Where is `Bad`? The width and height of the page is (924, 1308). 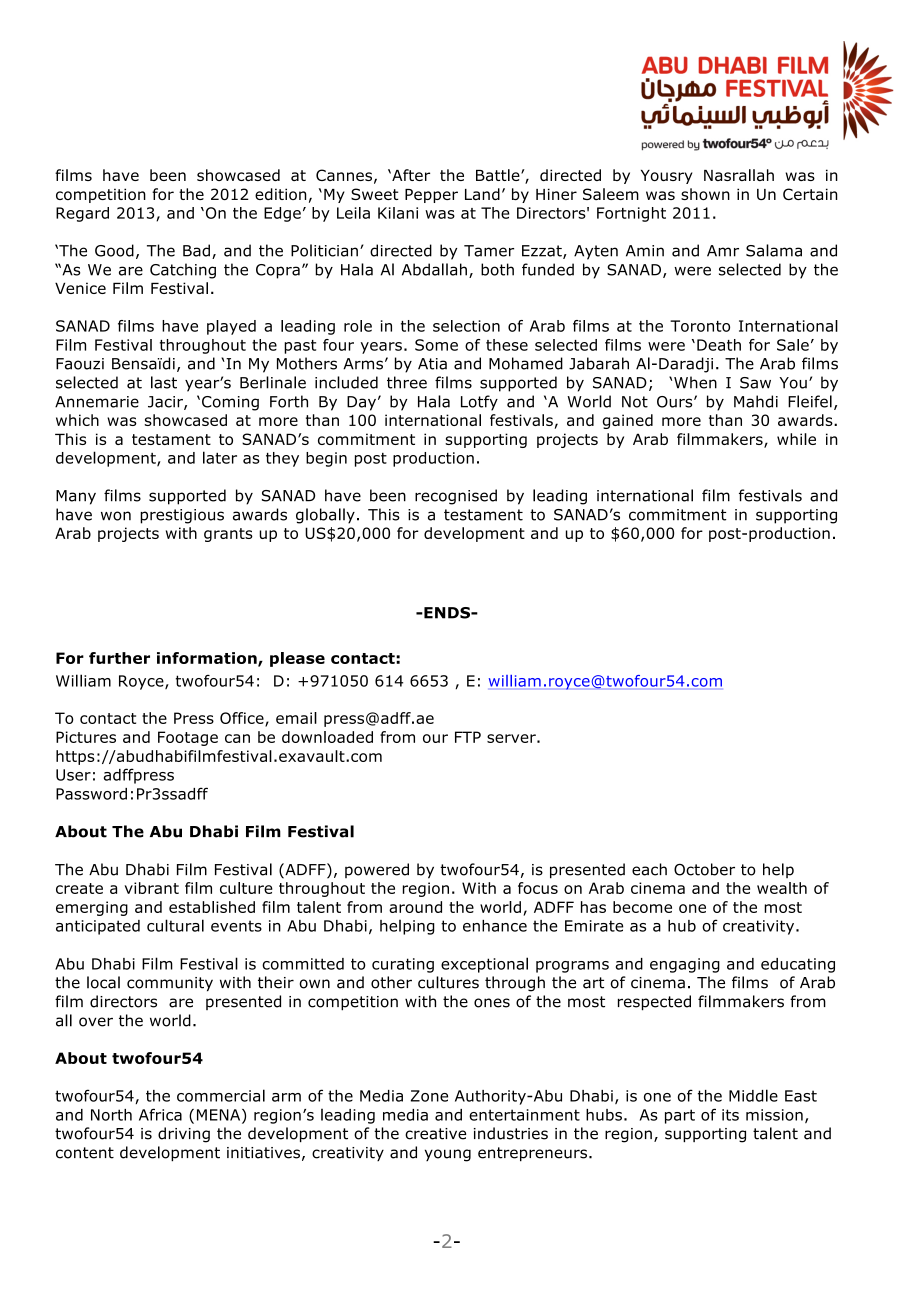 Bad is located at coordinates (196, 250).
